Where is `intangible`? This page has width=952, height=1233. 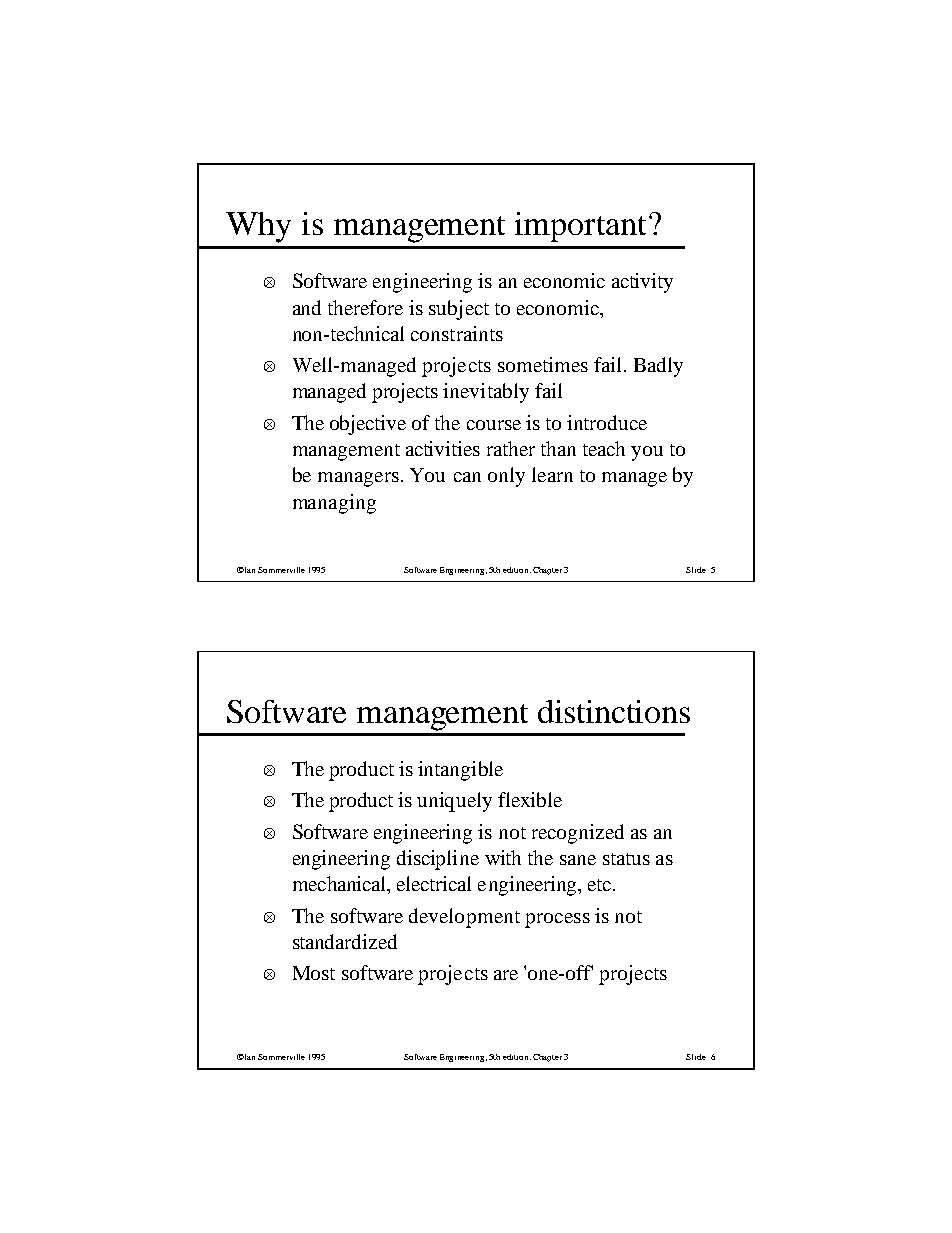 intangible is located at coordinates (460, 771).
